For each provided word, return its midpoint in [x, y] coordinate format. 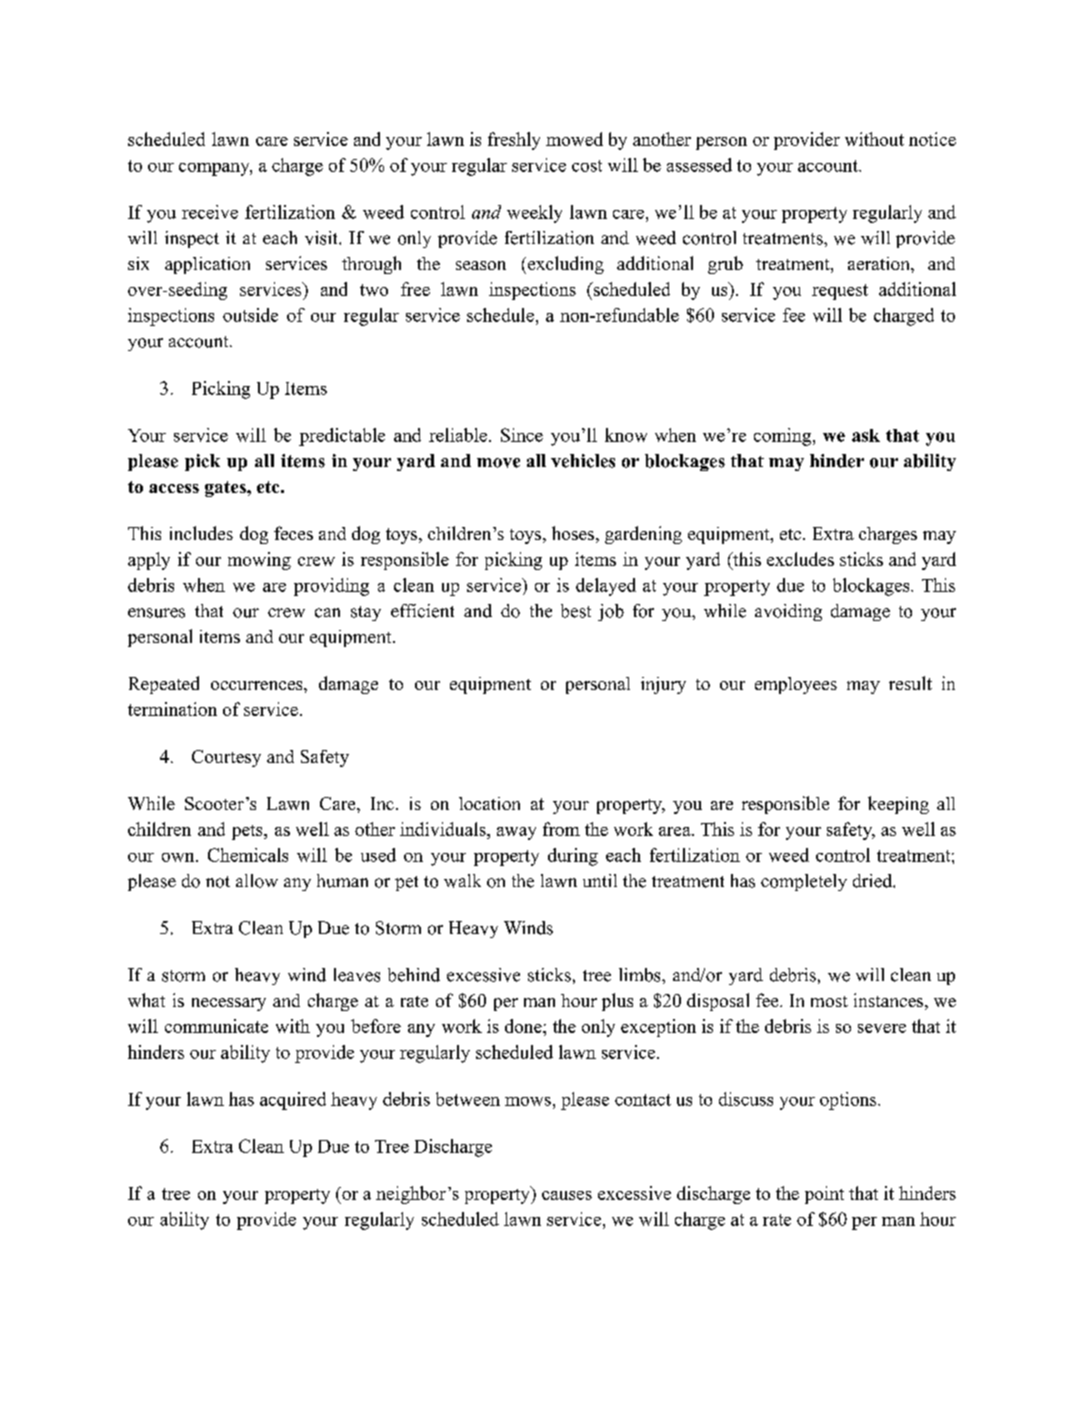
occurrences [258, 685]
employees [796, 685]
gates [226, 489]
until [600, 880]
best [576, 611]
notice [932, 139]
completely [804, 882]
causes [567, 1195]
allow [257, 881]
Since [522, 435]
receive [210, 212]
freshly [514, 141]
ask [866, 435]
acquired [293, 1101]
